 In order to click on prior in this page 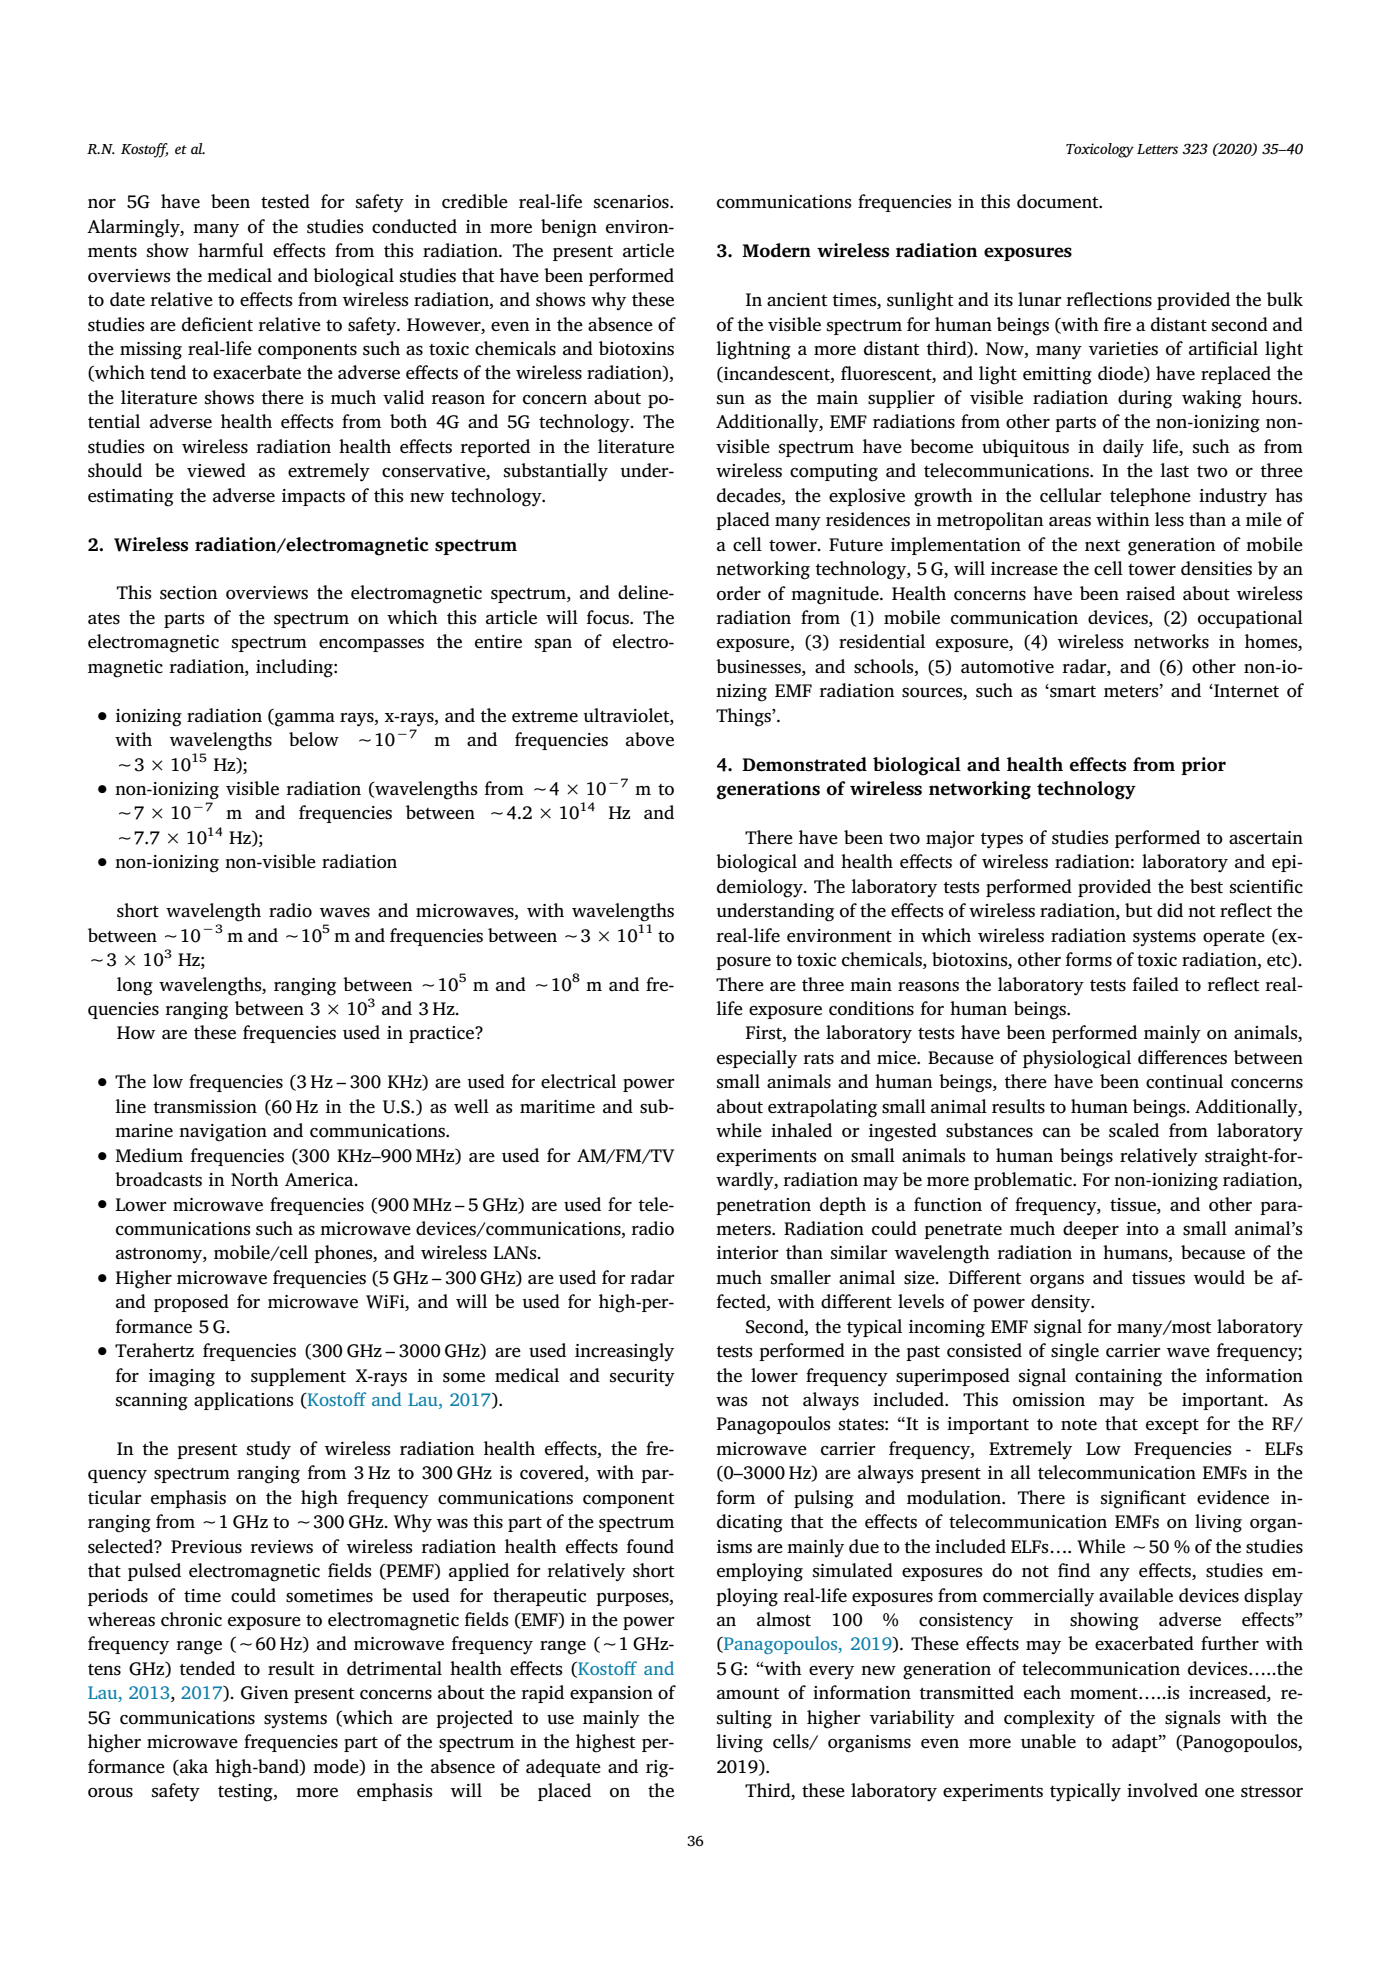, I will do `click(1203, 766)`.
